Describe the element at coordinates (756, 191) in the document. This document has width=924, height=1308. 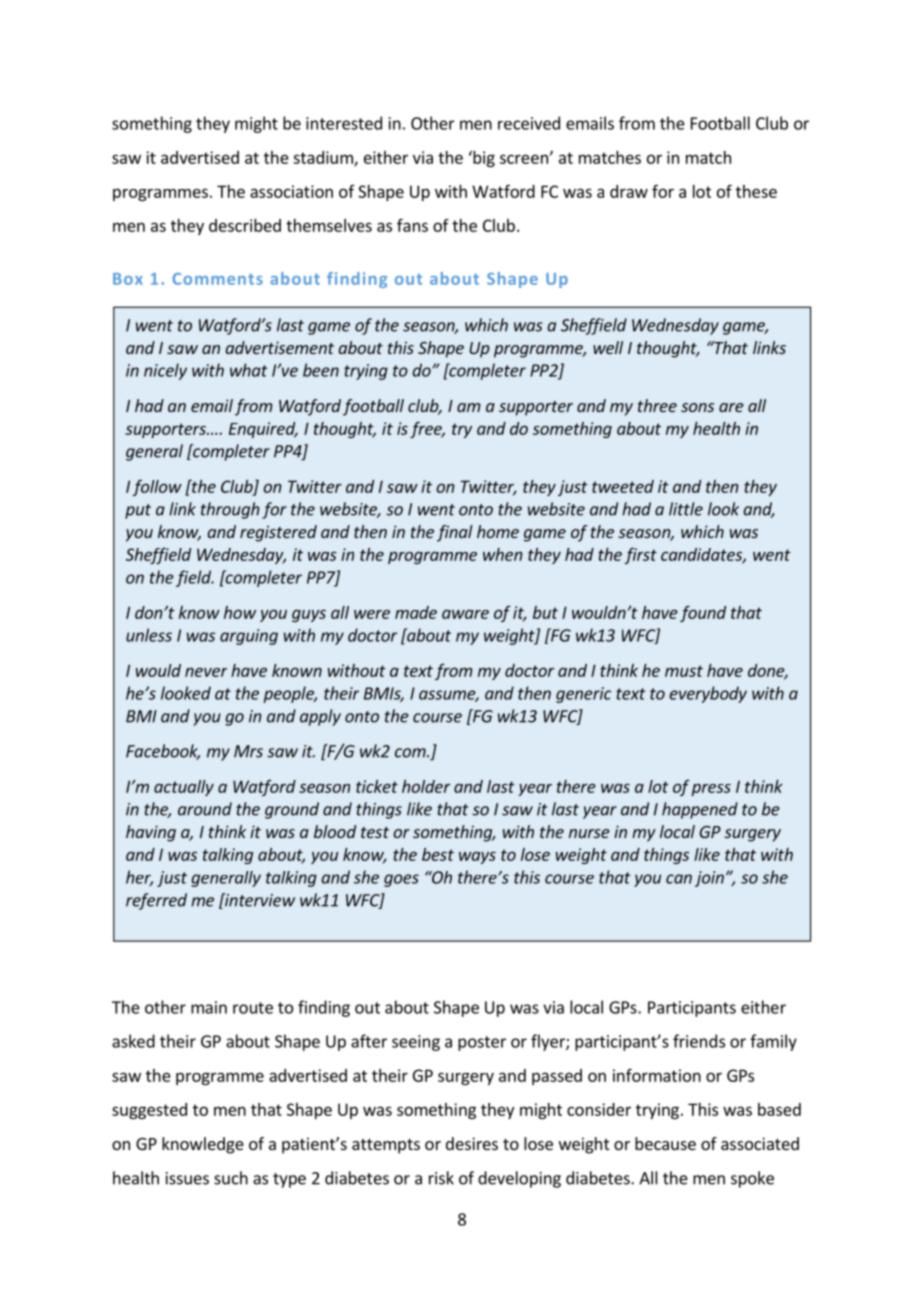
I see `these` at that location.
